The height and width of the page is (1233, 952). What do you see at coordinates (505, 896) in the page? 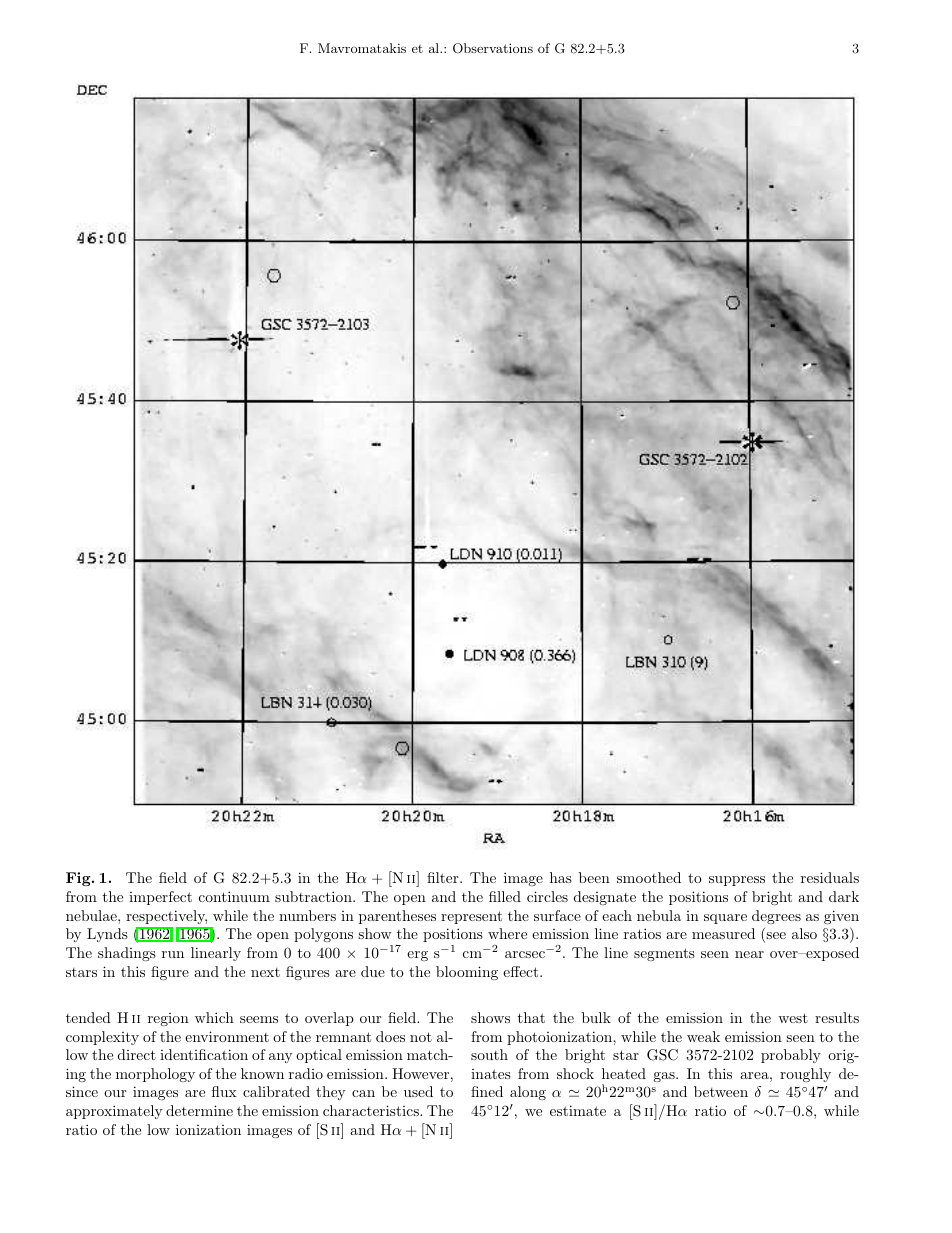
I see `filled` at bounding box center [505, 896].
